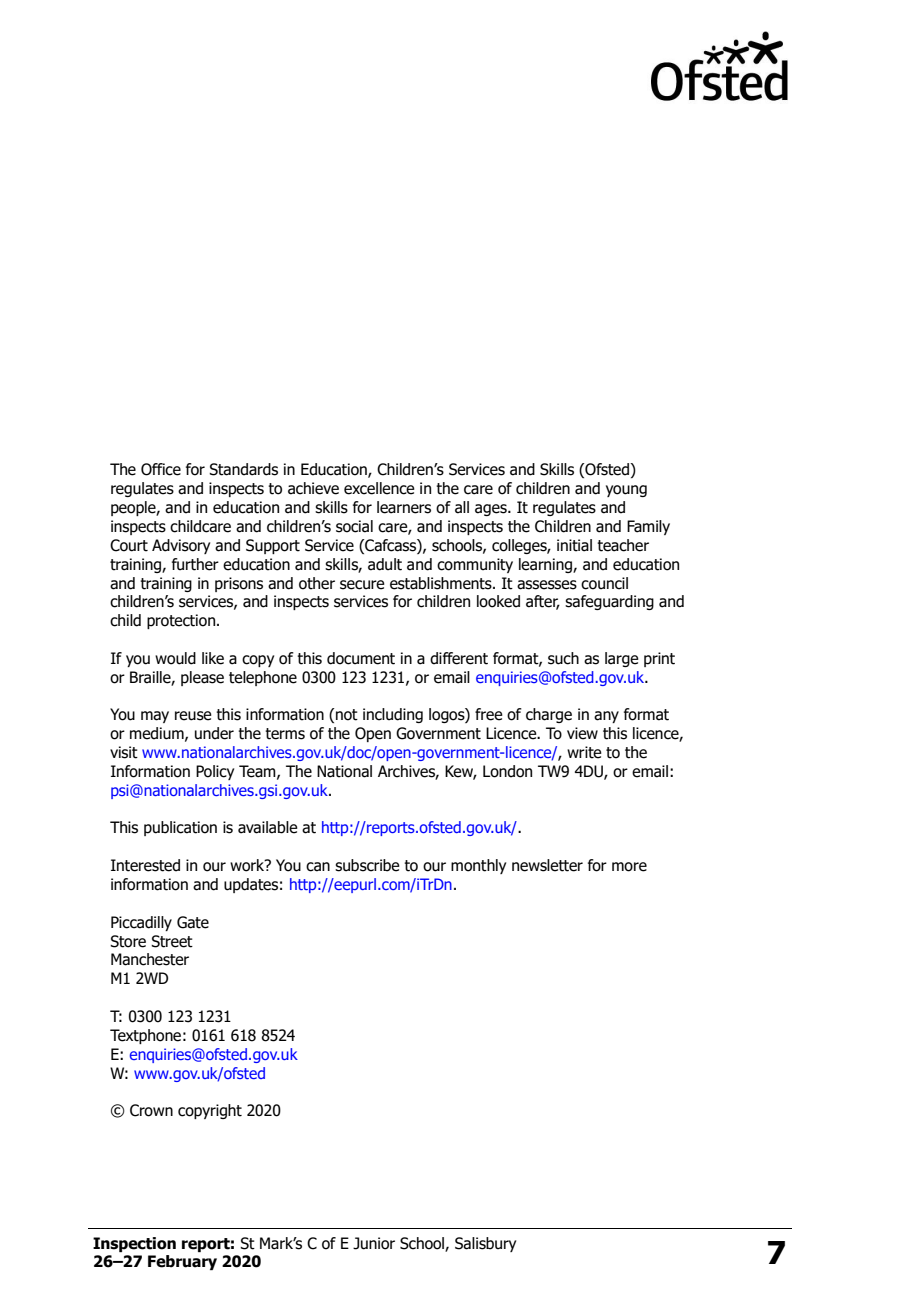 This document has width=924, height=1310. I want to click on please, so click(202, 678).
